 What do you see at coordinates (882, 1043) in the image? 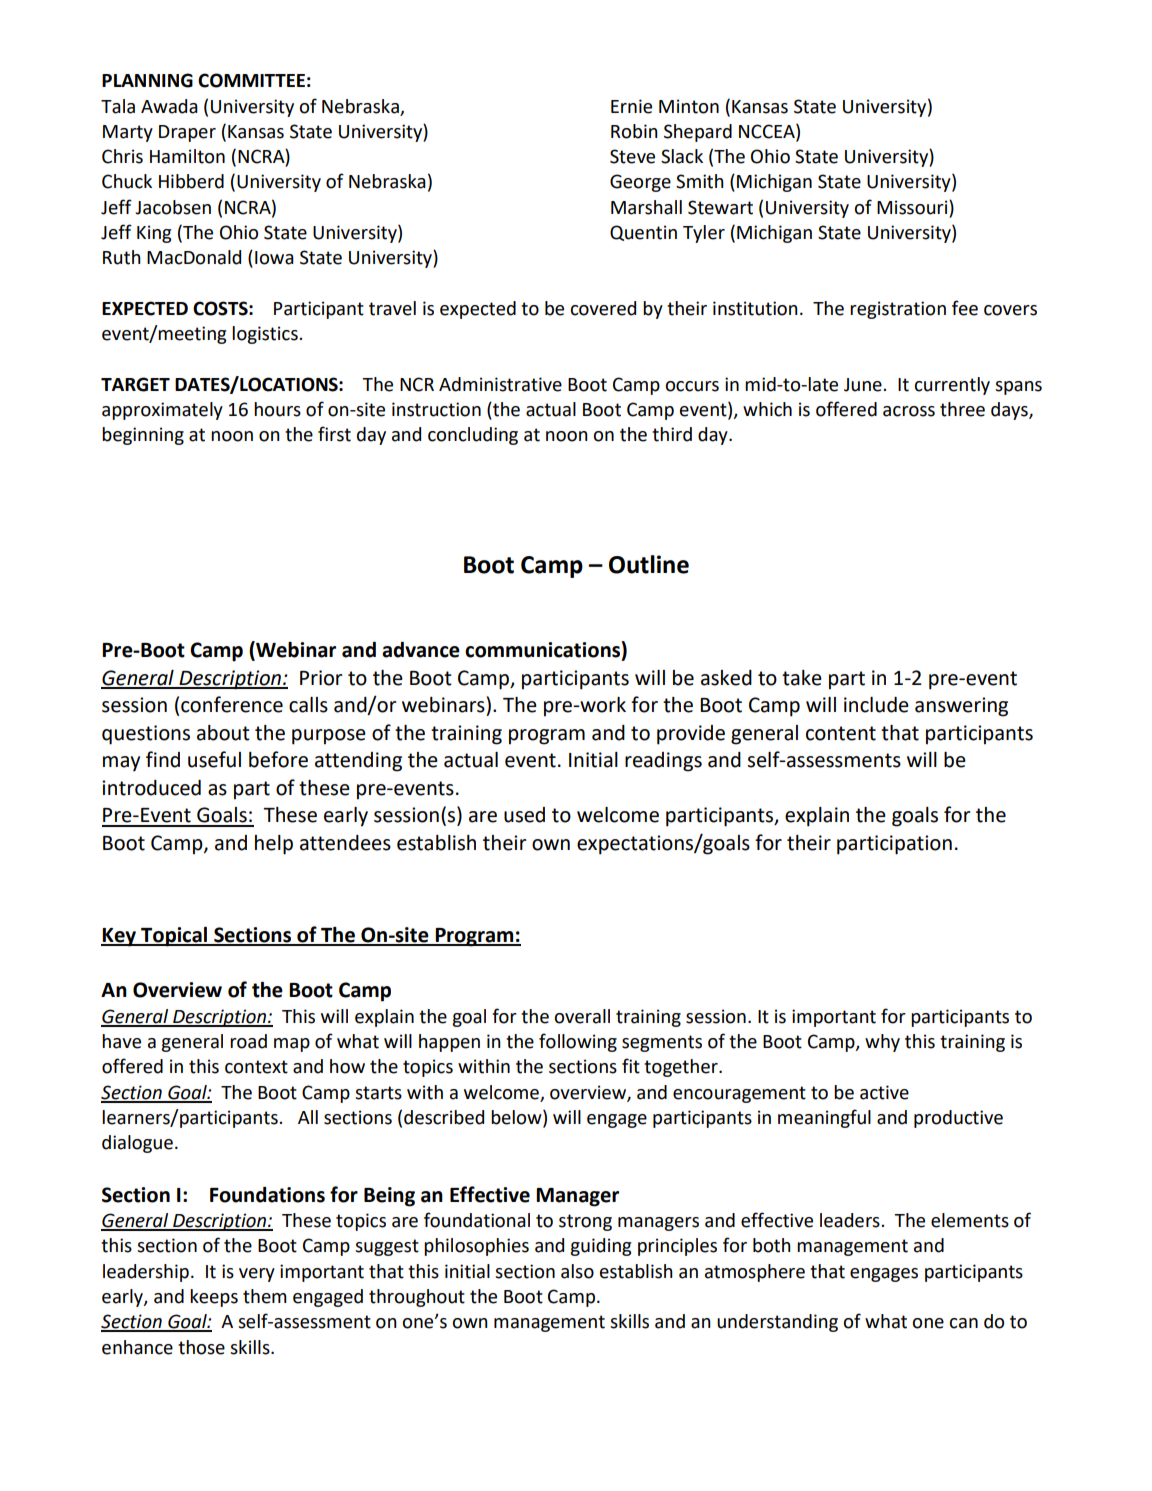
I see `why` at bounding box center [882, 1043].
